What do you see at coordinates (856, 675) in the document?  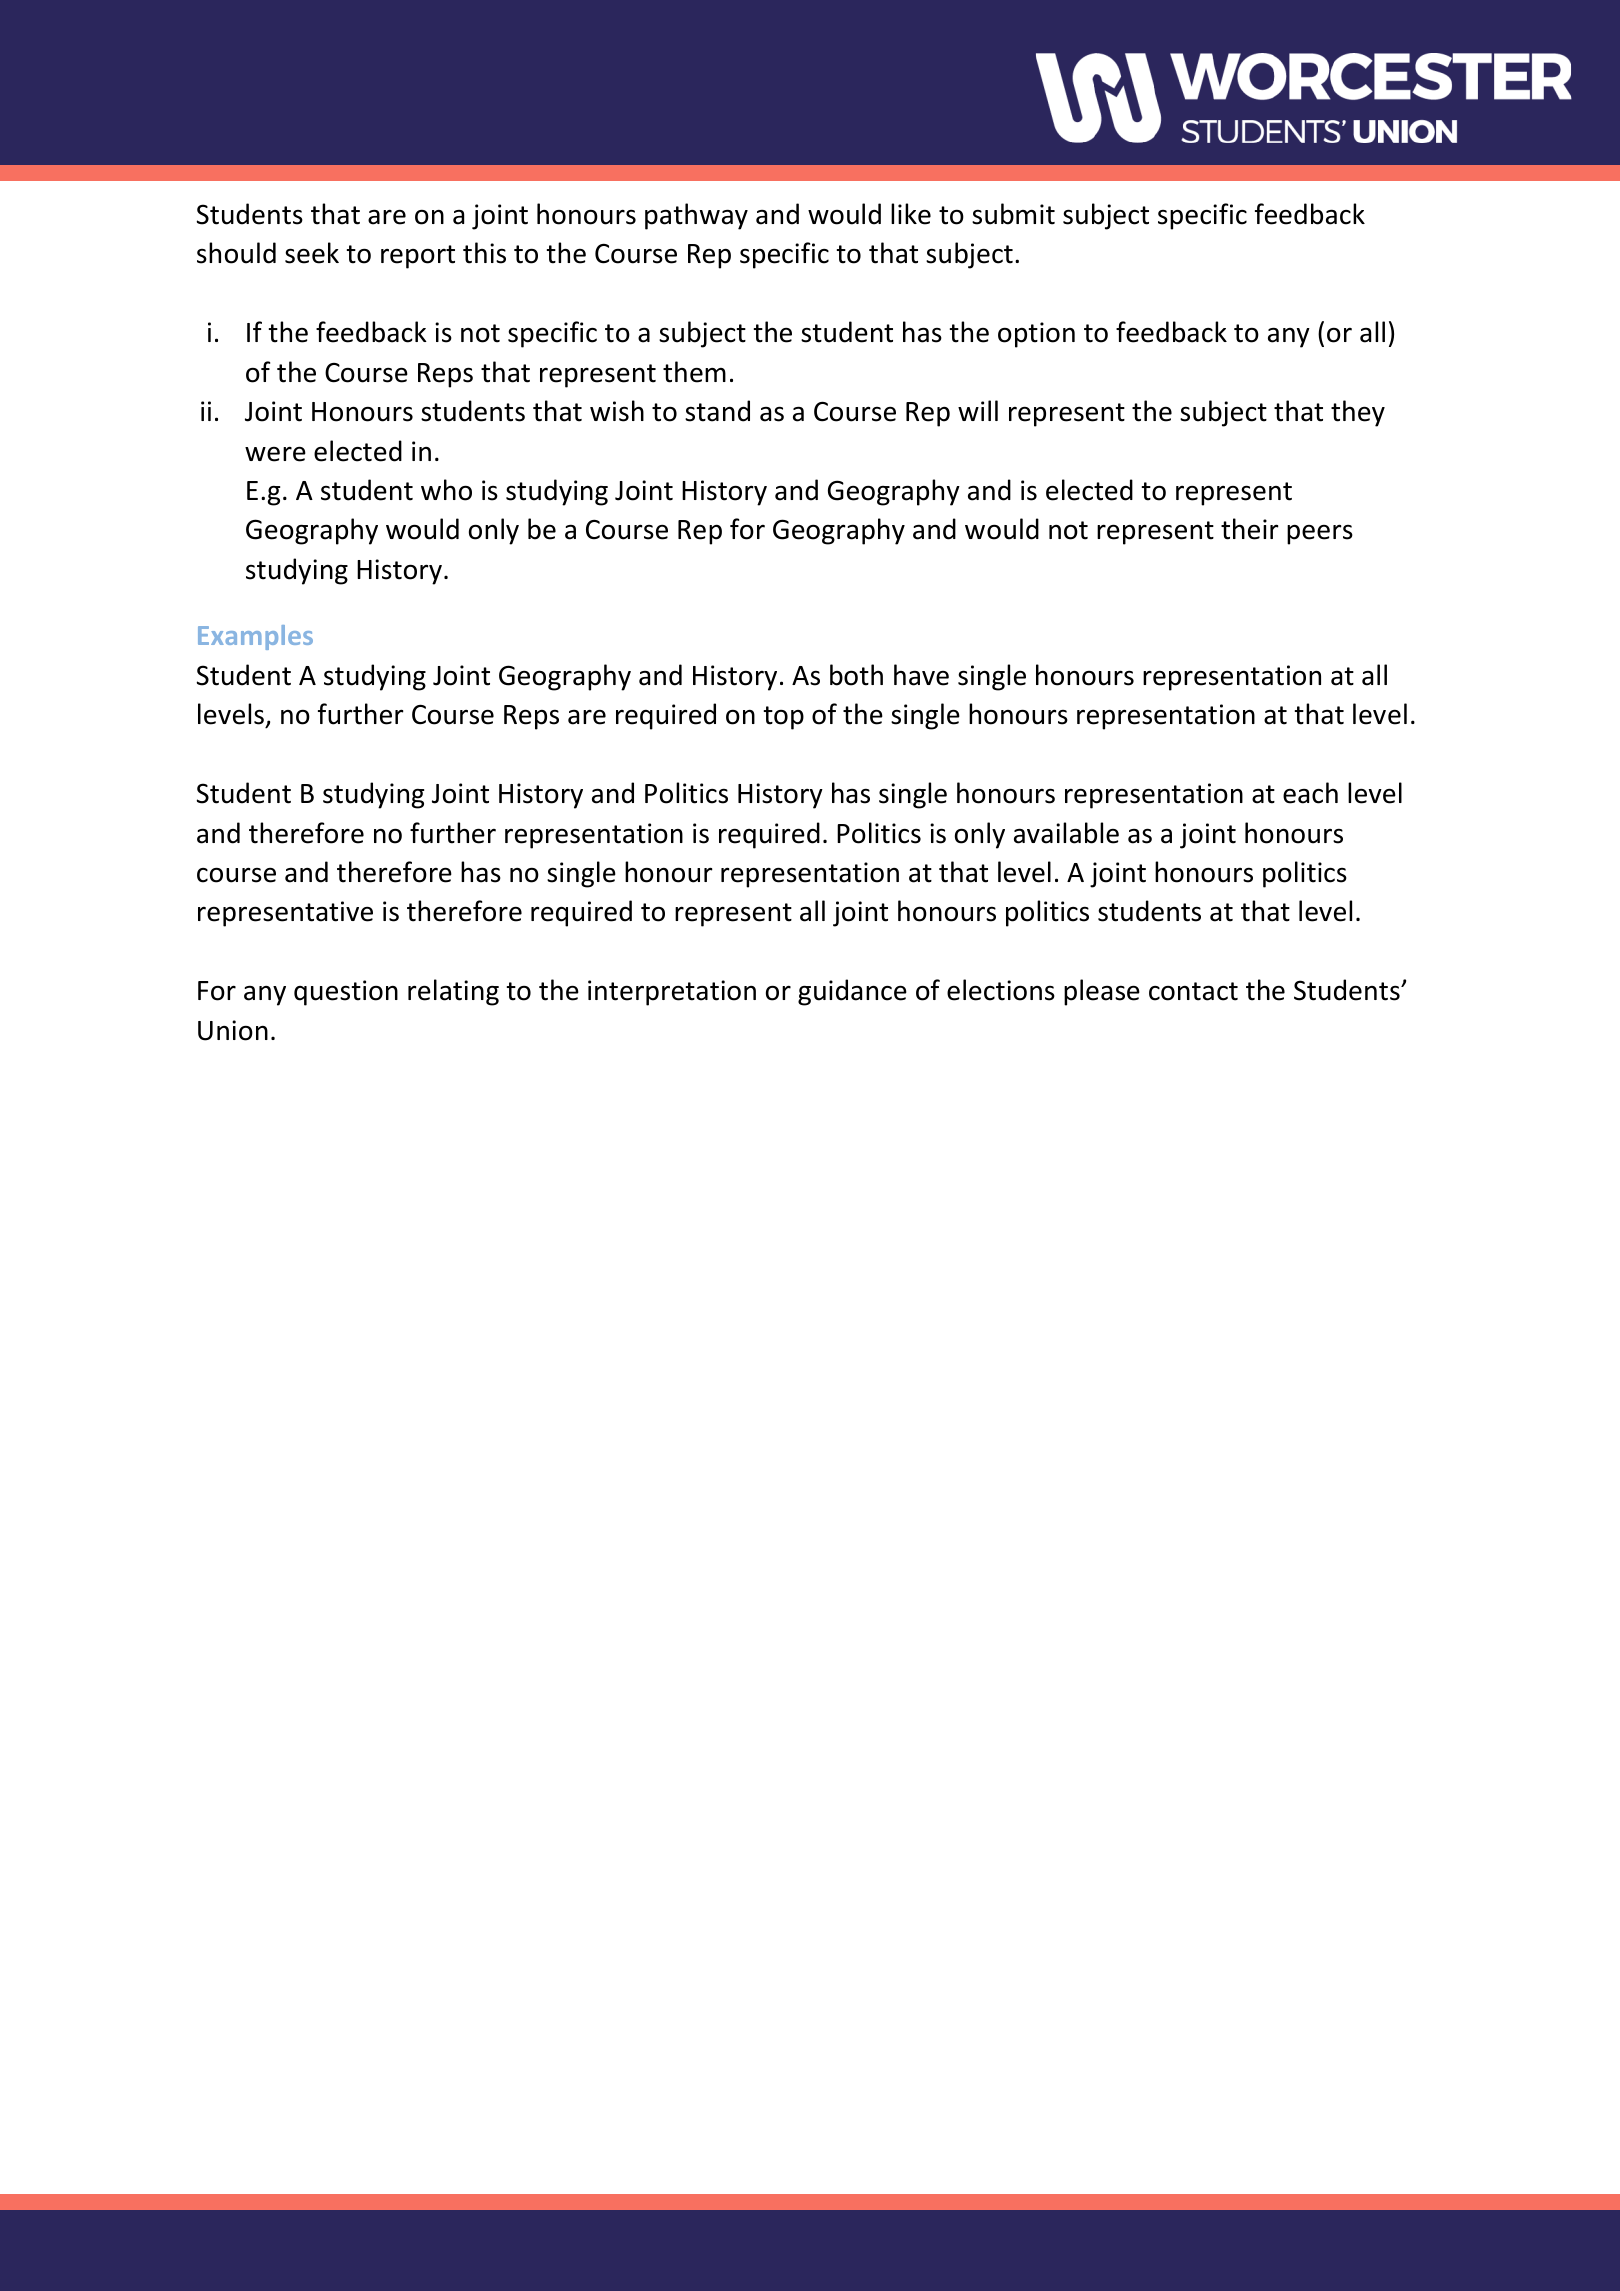 I see `both` at bounding box center [856, 675].
